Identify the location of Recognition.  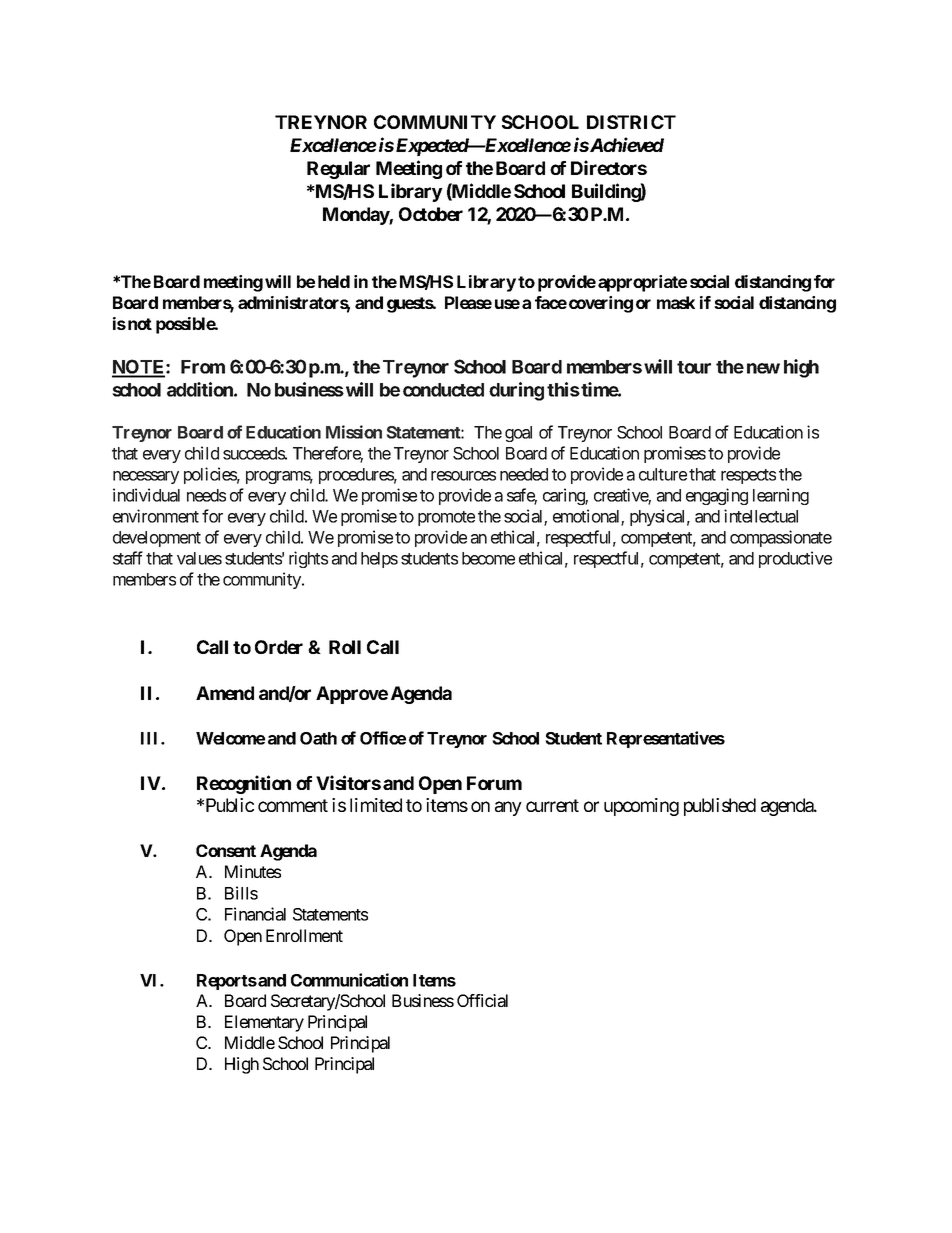
(244, 784).
